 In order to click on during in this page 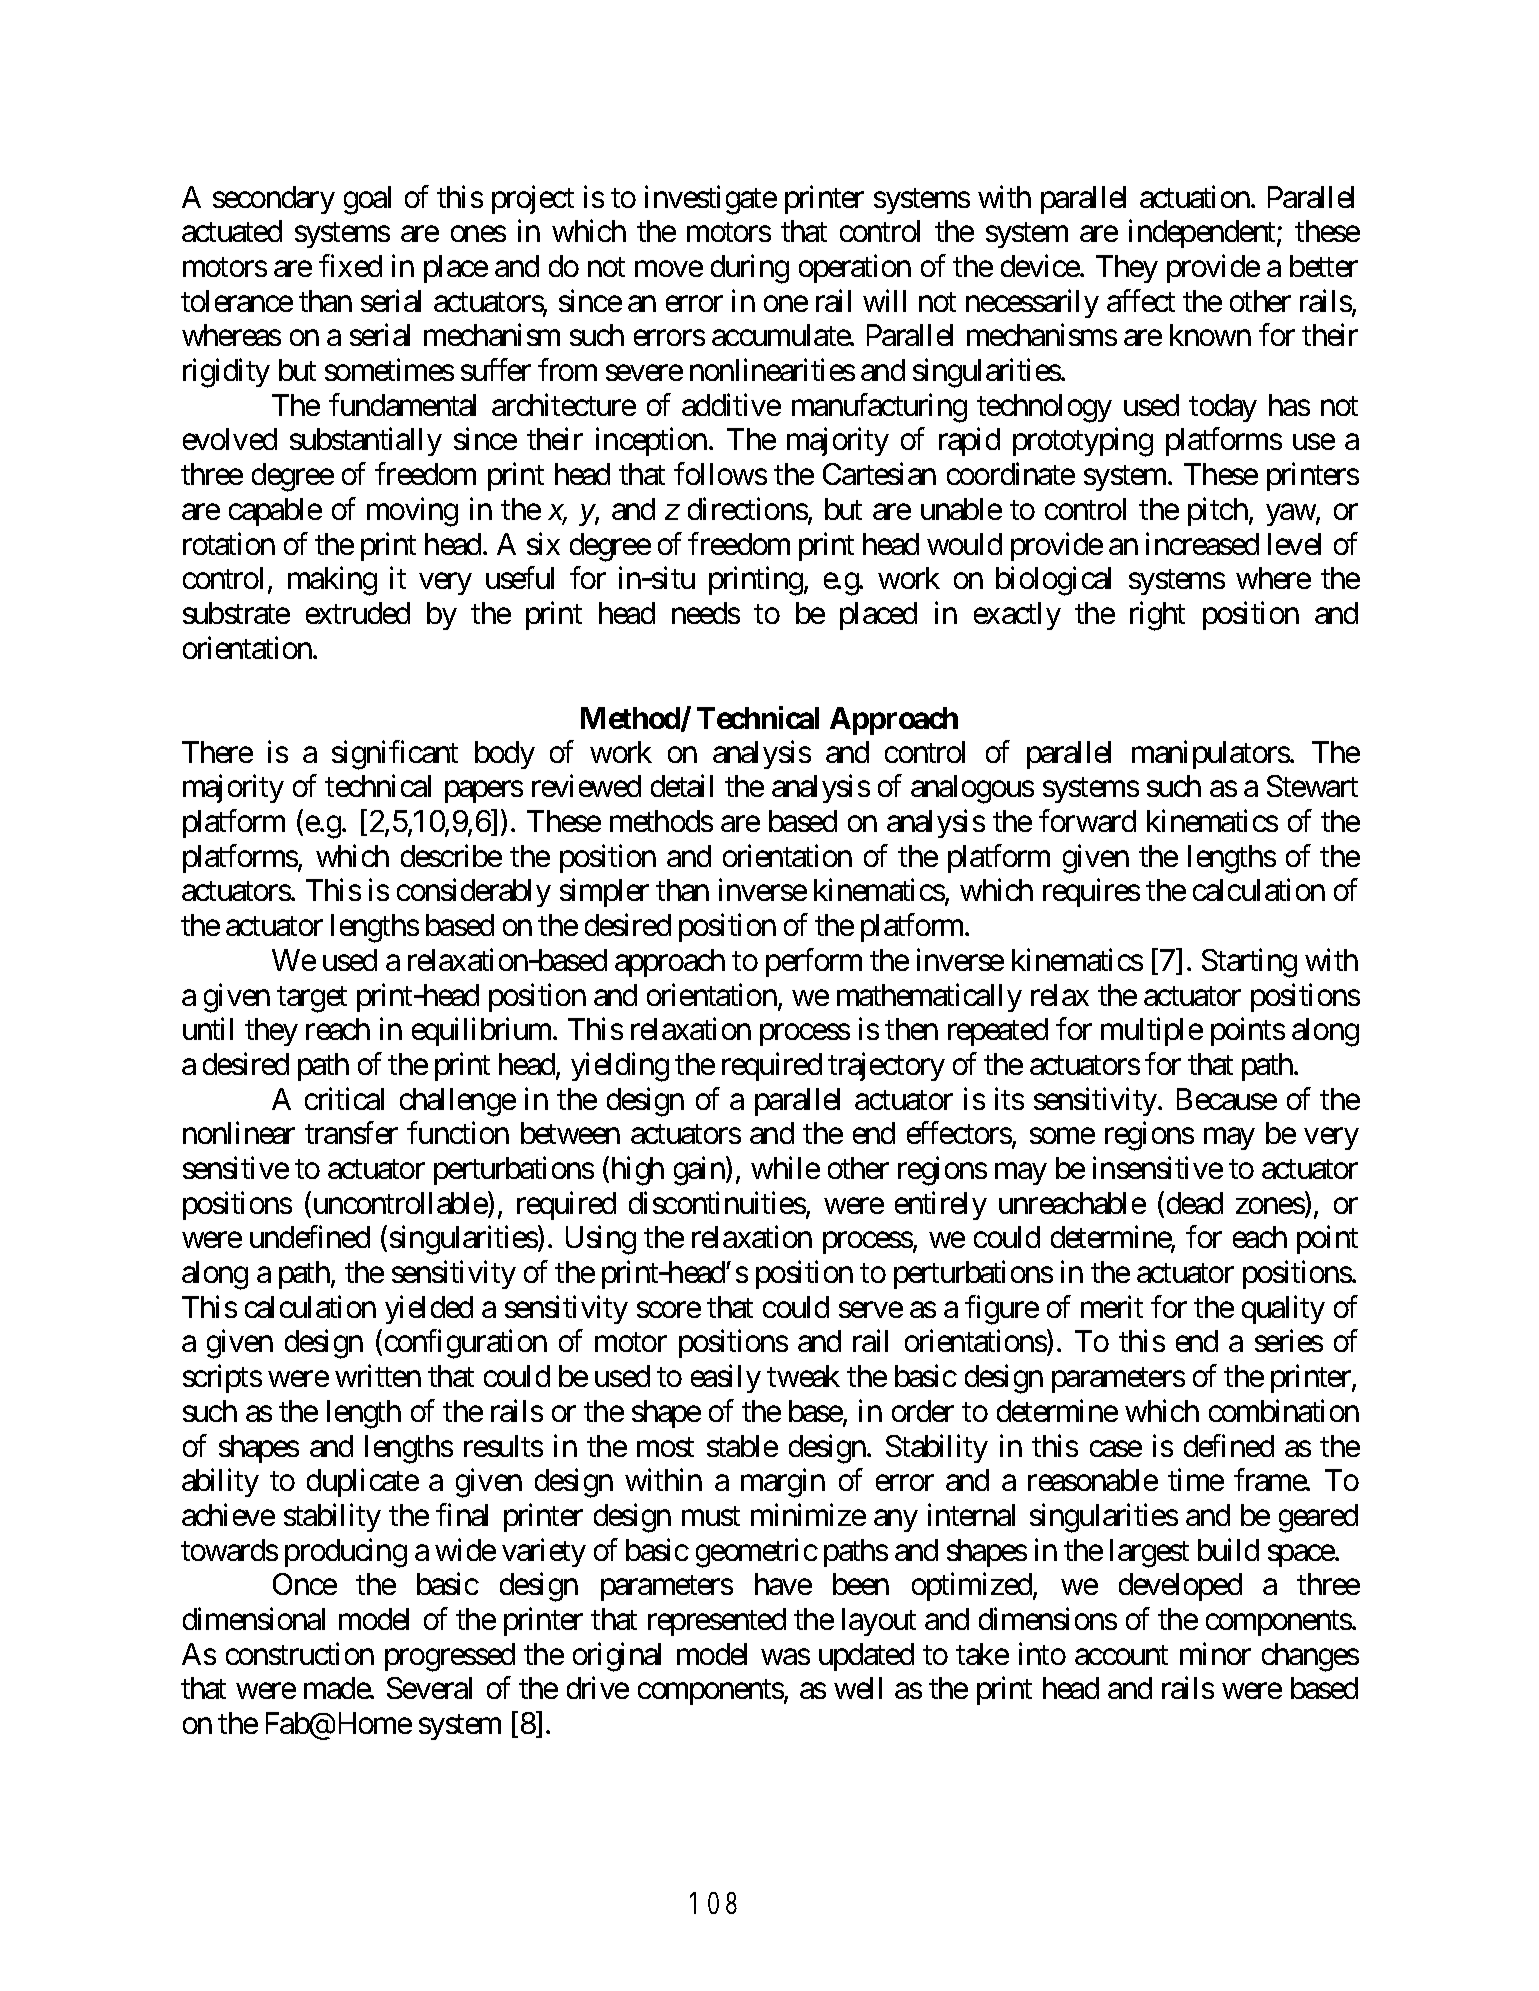, I will do `click(750, 269)`.
